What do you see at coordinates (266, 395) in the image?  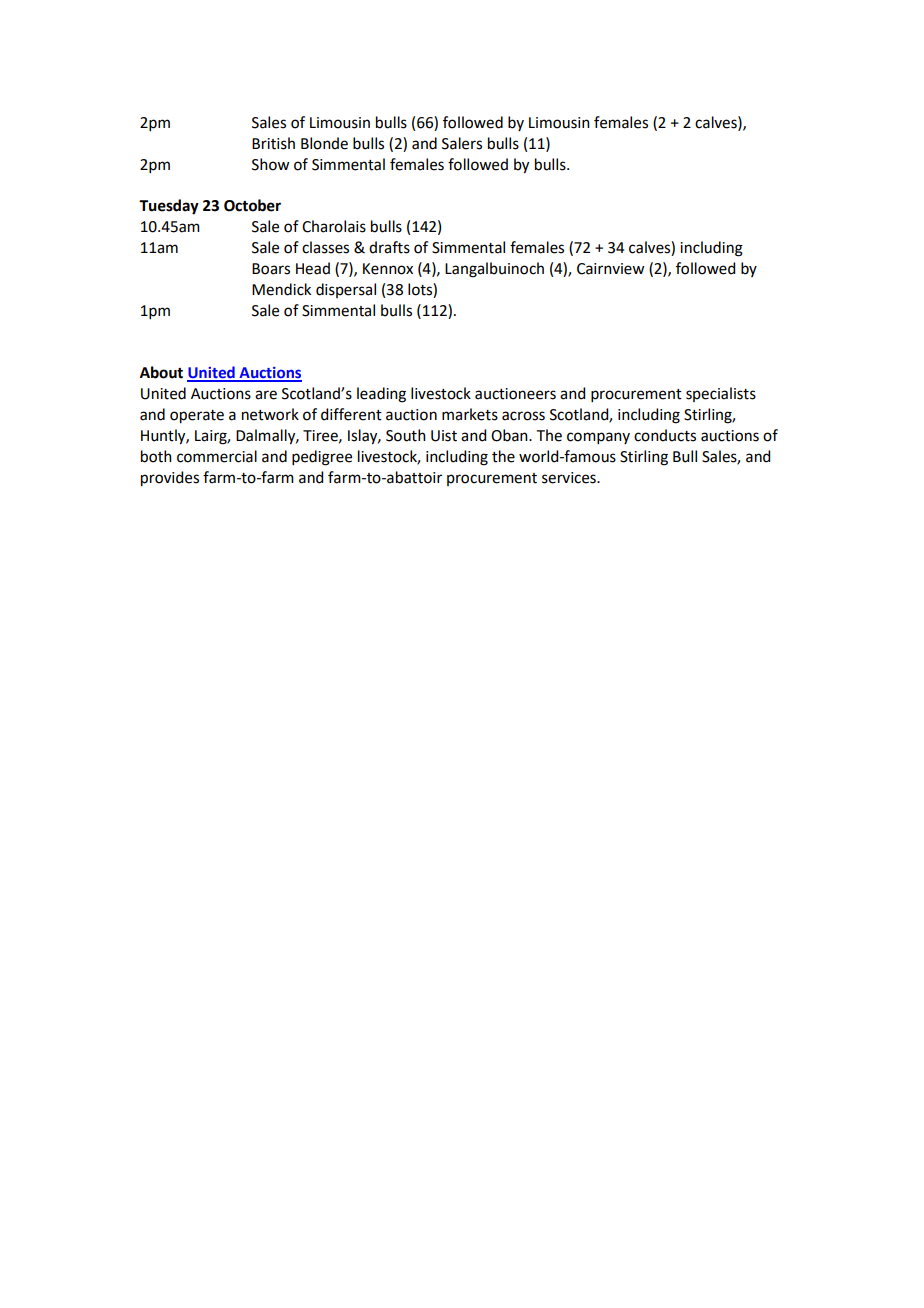 I see `are` at bounding box center [266, 395].
